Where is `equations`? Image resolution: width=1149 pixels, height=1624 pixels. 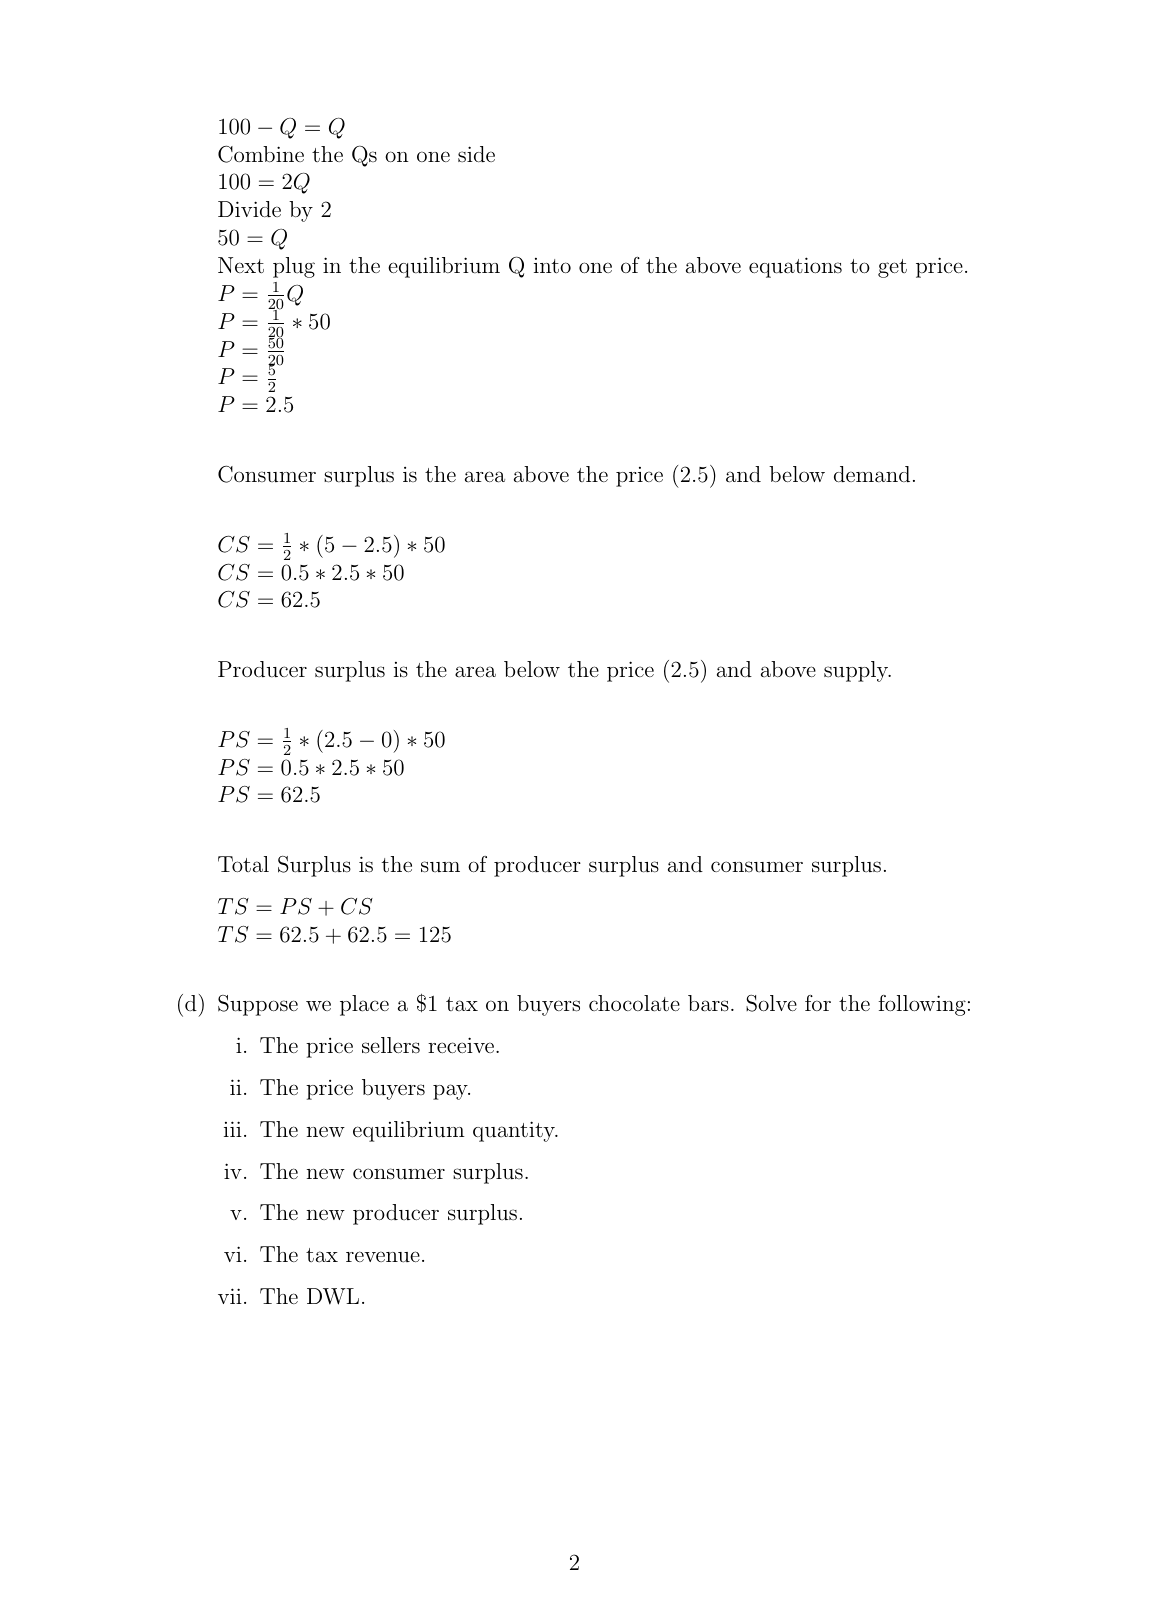
equations is located at coordinates (795, 267).
